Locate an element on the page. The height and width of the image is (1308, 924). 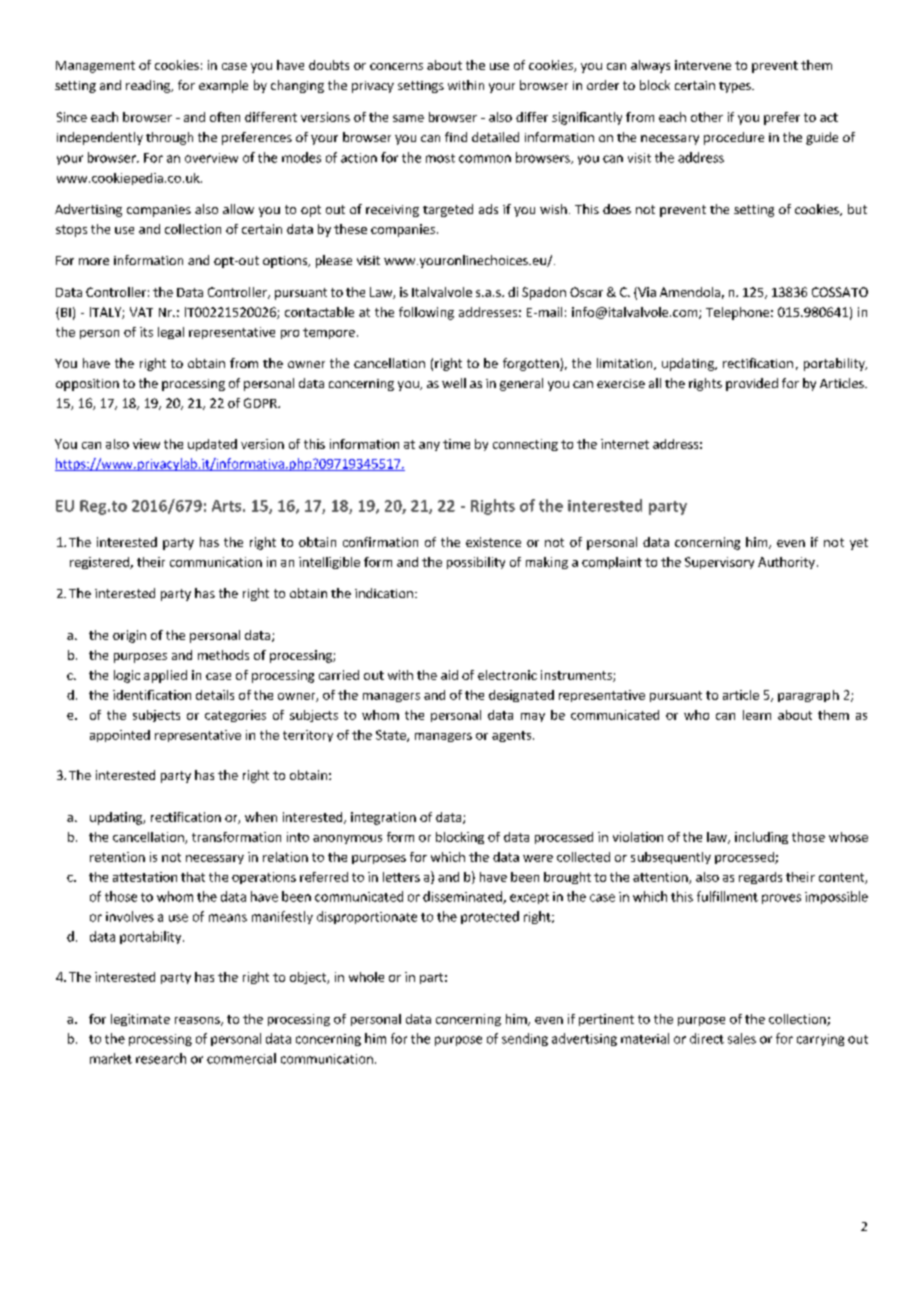
types is located at coordinates (736, 87).
